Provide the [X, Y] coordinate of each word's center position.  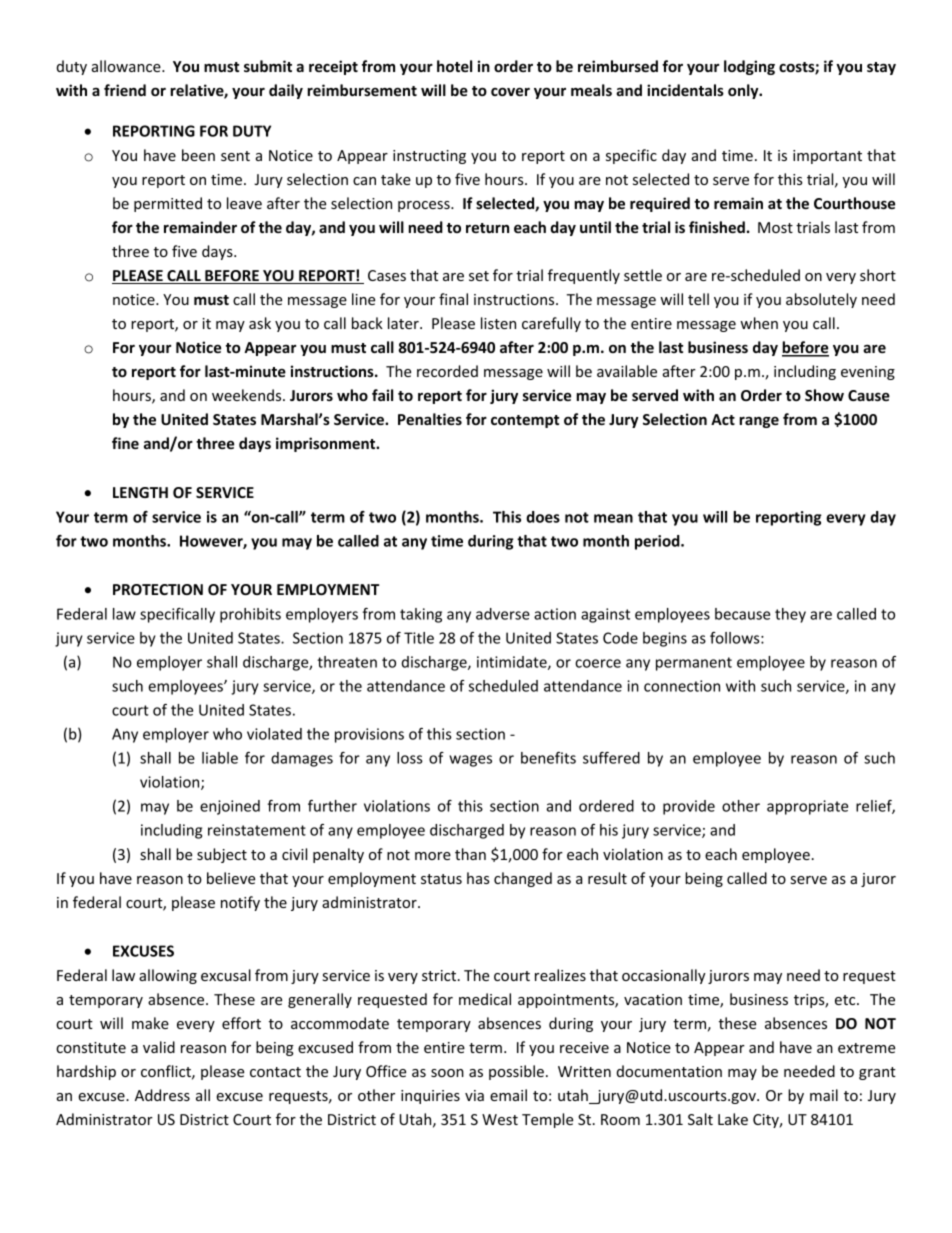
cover [510, 92]
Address [162, 1095]
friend [125, 90]
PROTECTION [158, 589]
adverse [503, 614]
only [744, 91]
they [790, 615]
